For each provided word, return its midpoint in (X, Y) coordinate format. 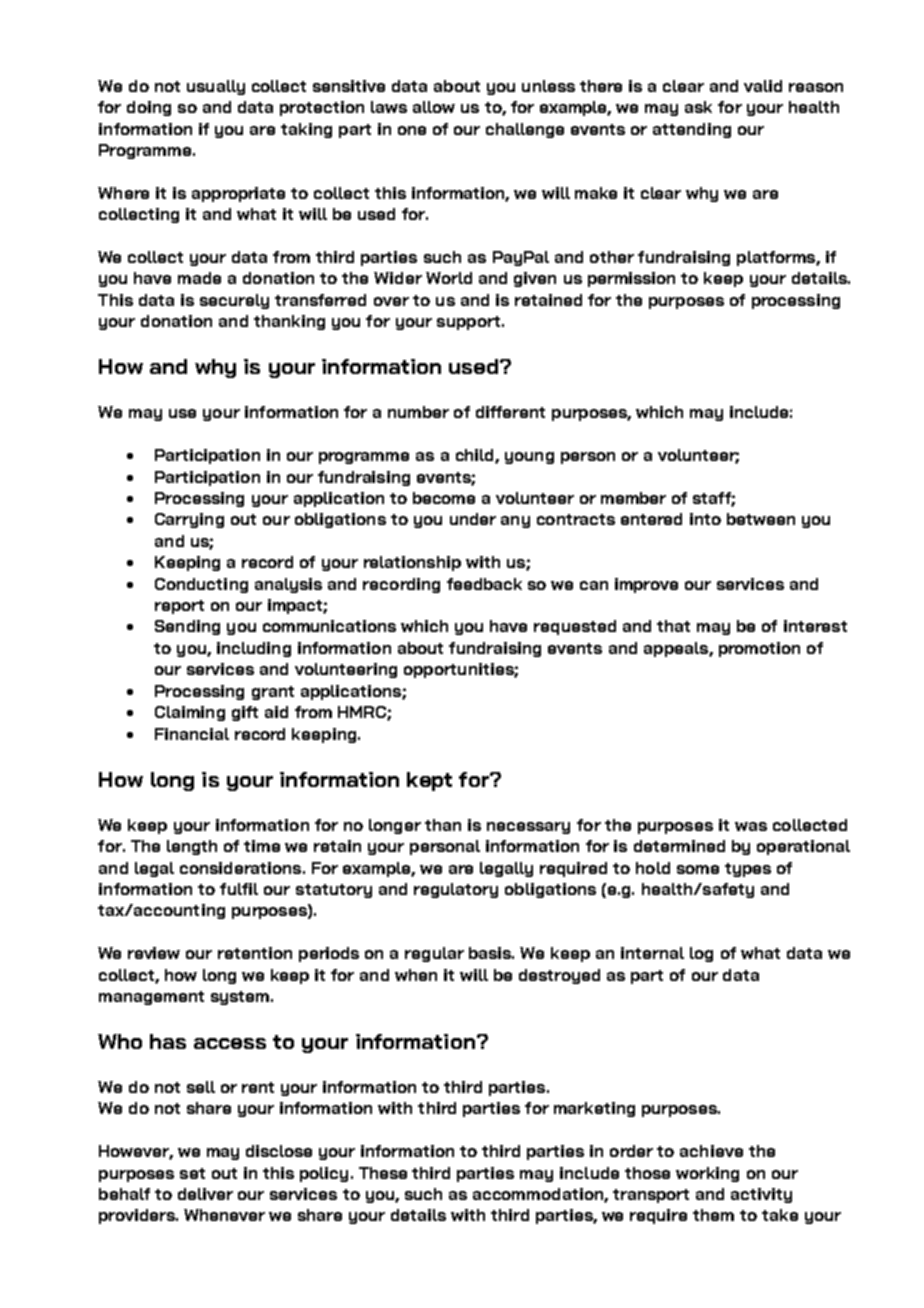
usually (216, 87)
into (705, 519)
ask (698, 107)
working (707, 1174)
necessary (528, 828)
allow (434, 107)
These (383, 1173)
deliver (205, 1194)
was (751, 826)
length (192, 847)
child (476, 456)
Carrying (189, 520)
